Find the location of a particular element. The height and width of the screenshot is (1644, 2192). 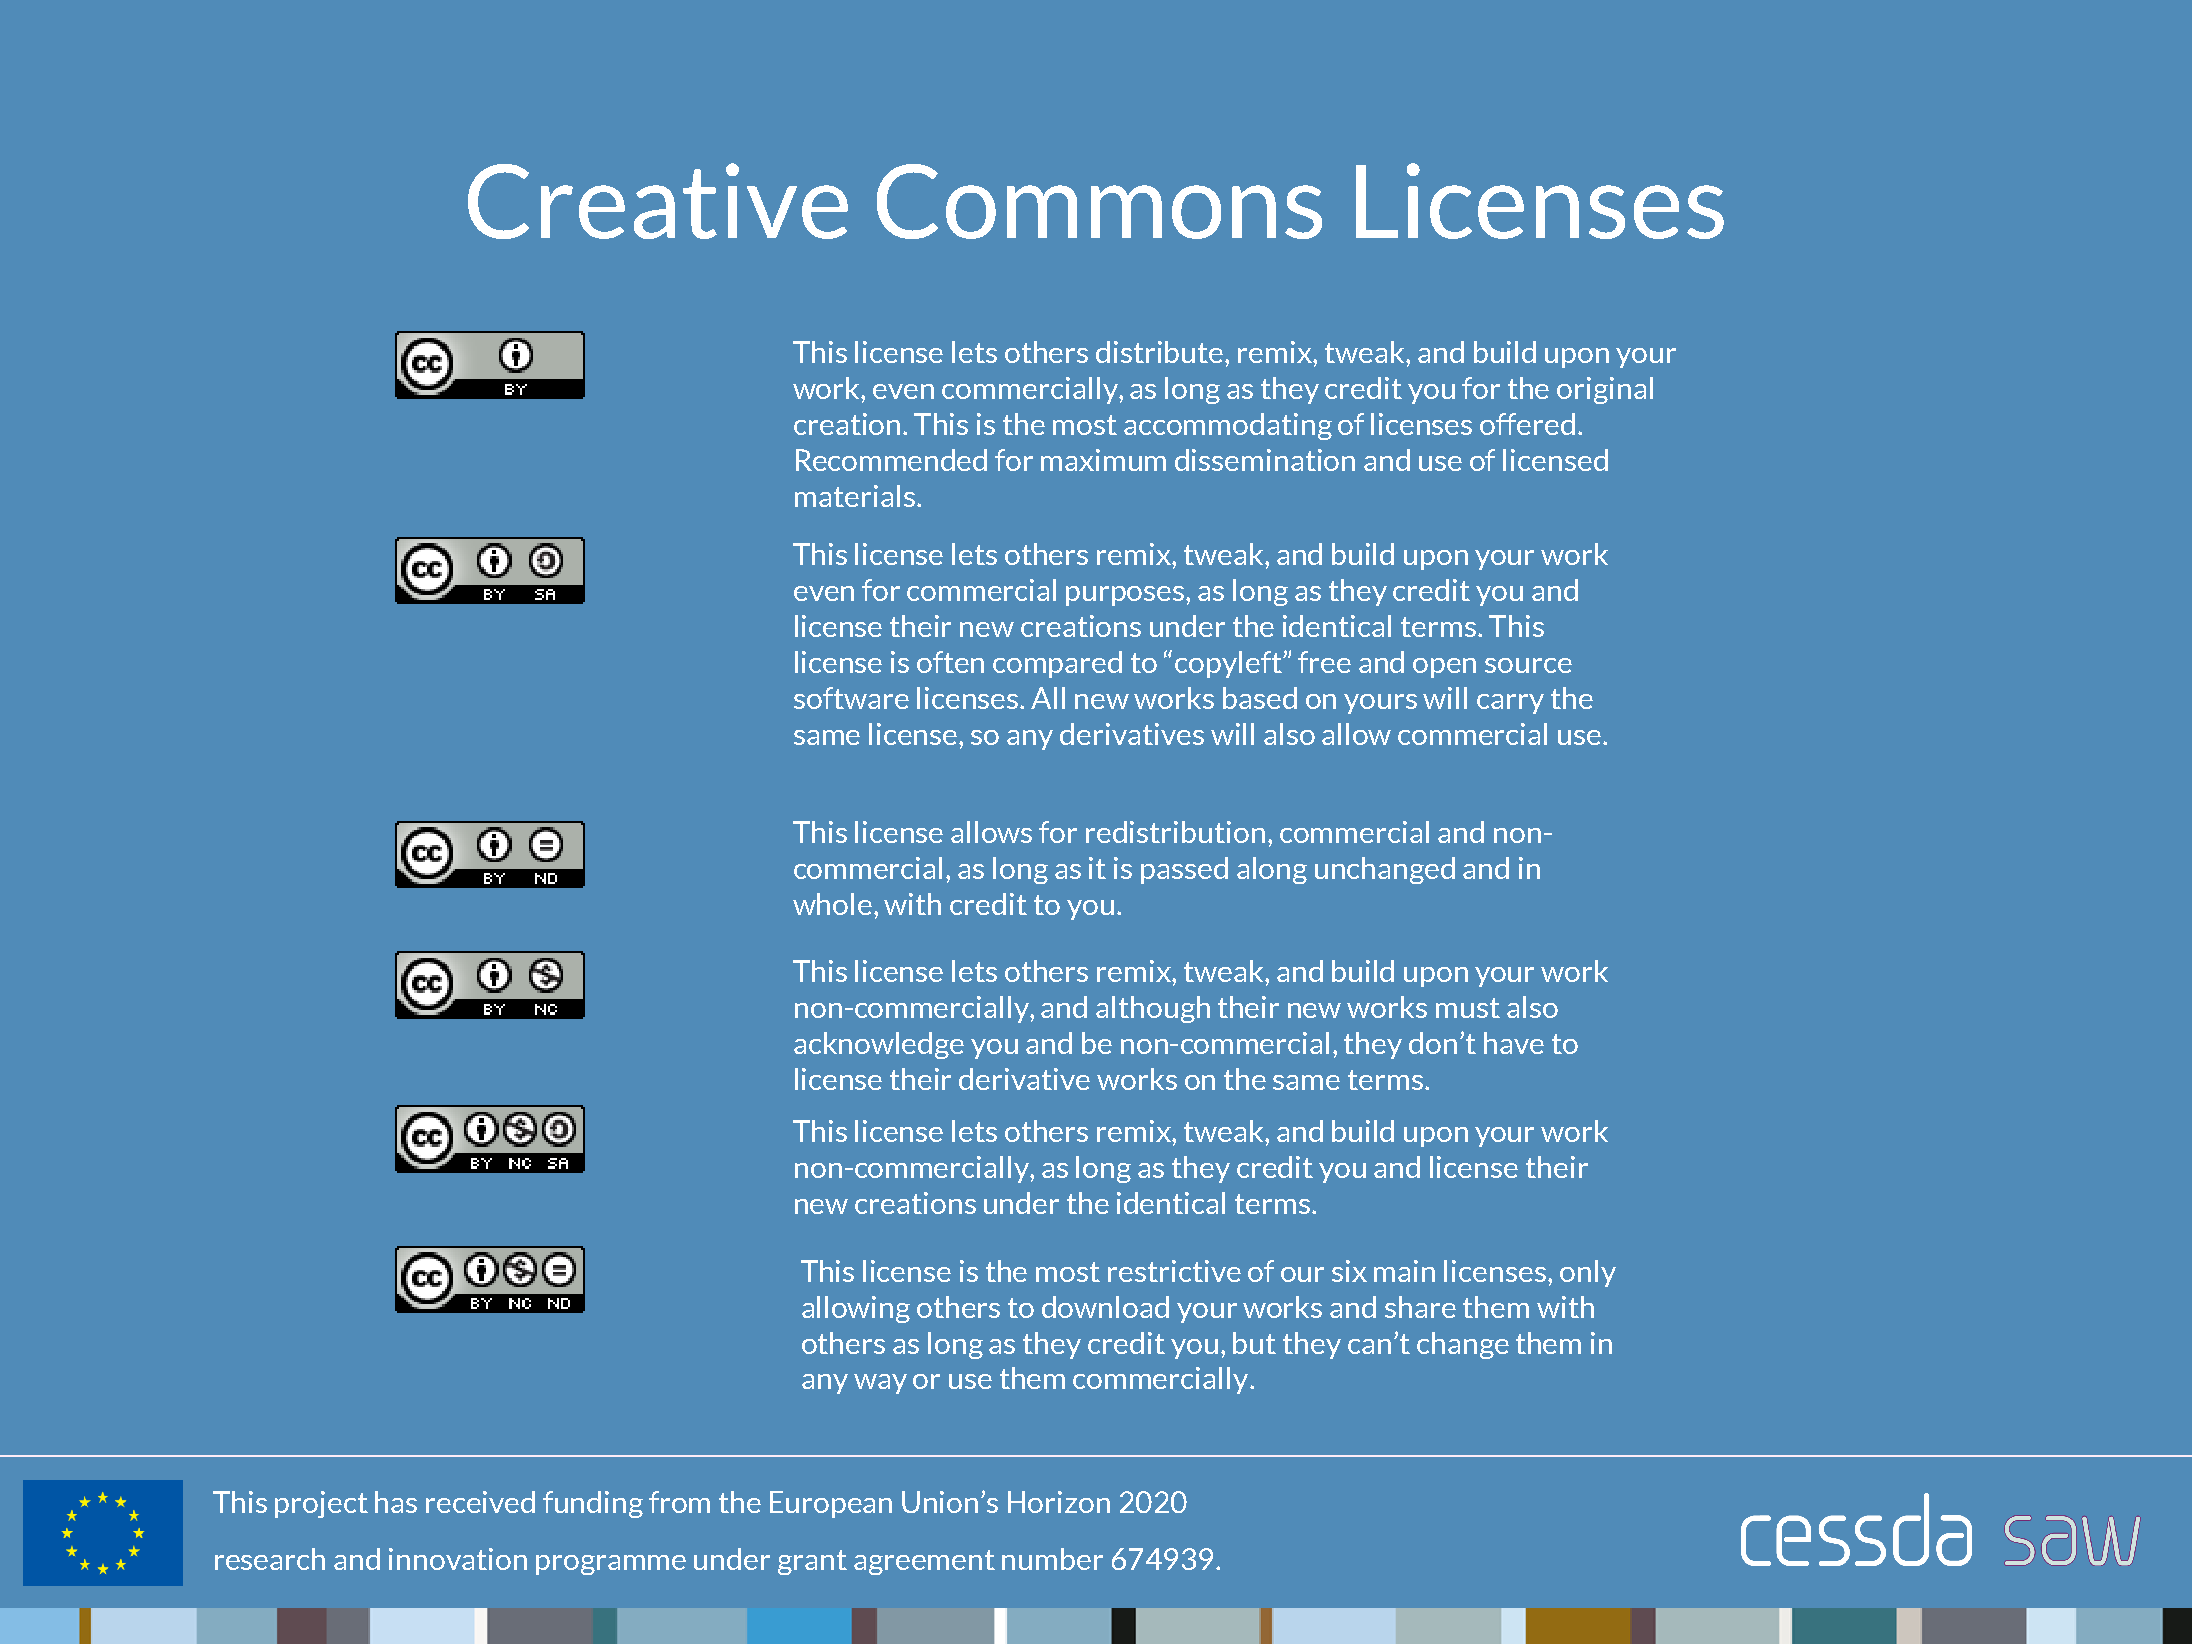

often is located at coordinates (950, 662).
